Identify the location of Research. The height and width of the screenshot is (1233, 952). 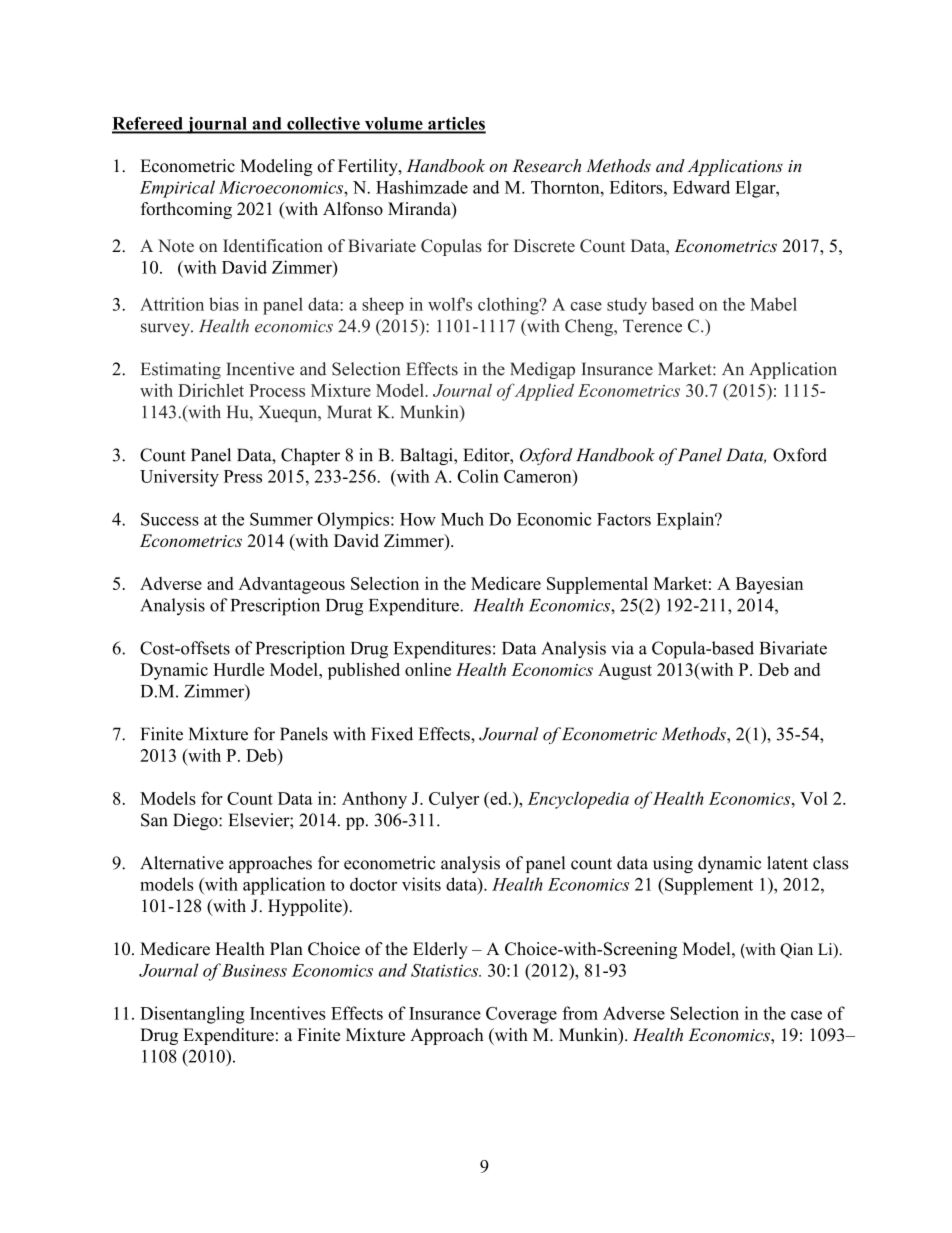
(546, 166).
